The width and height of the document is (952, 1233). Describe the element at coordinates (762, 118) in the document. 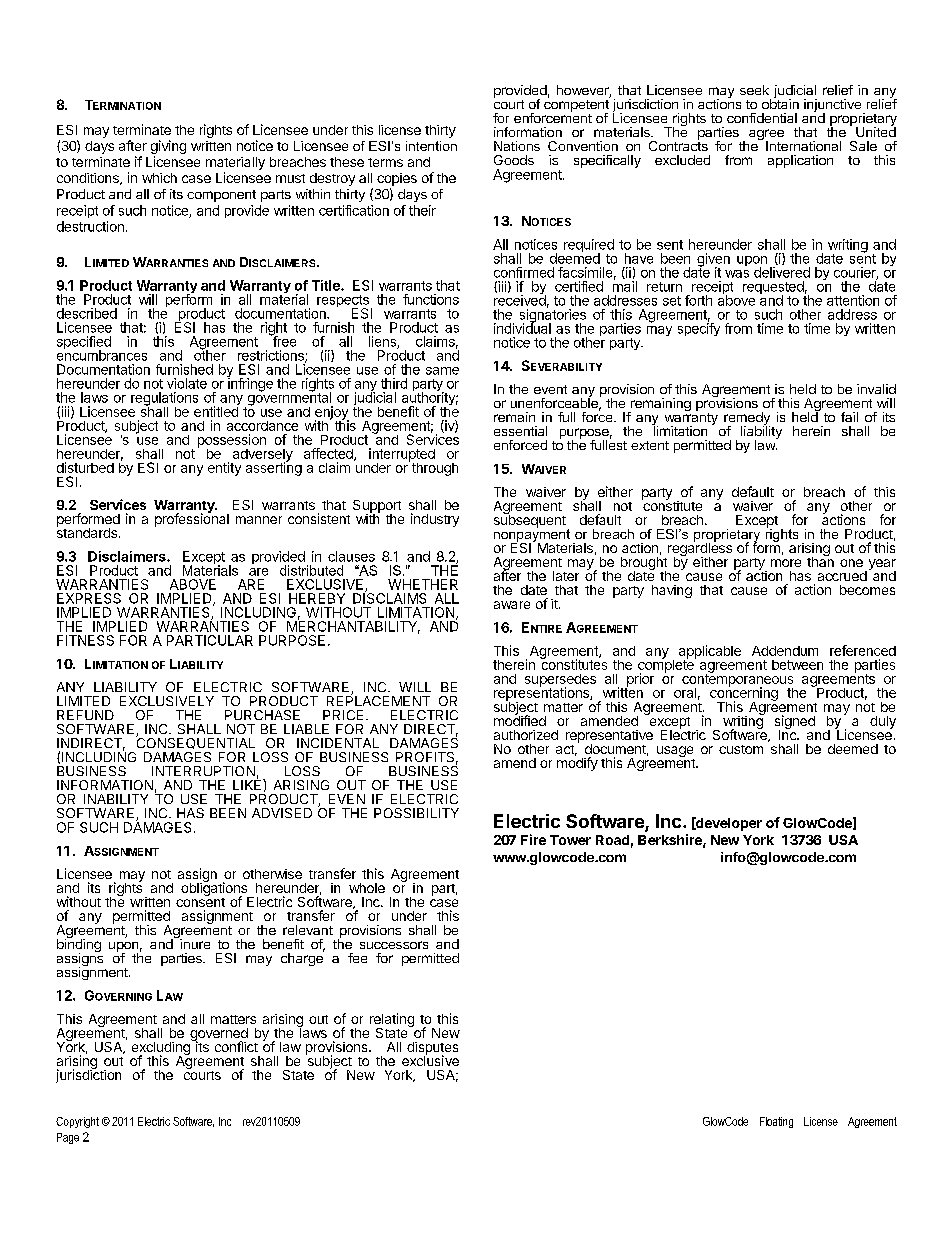

I see `confidential` at that location.
